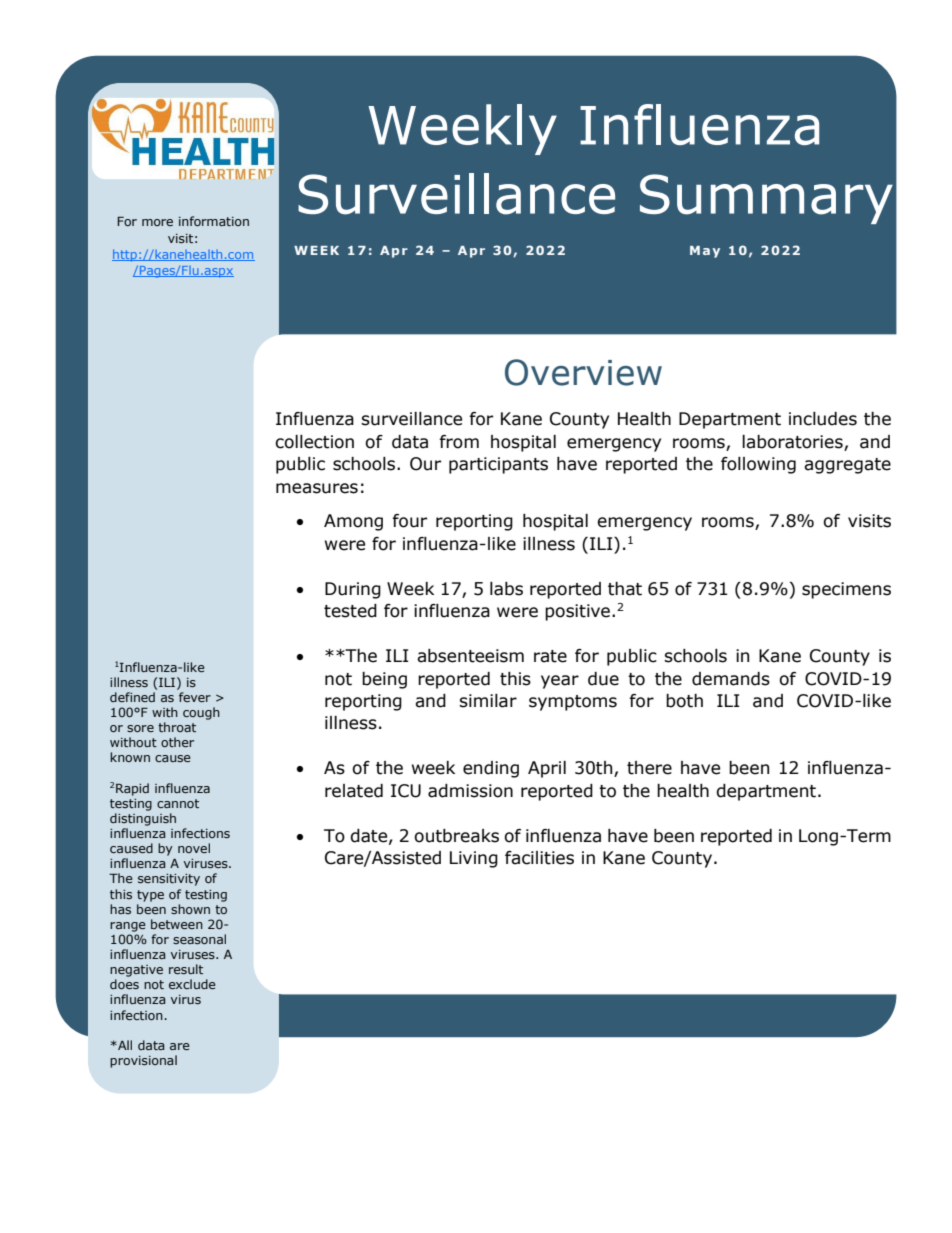 This document has height=1233, width=952. I want to click on May, so click(705, 252).
